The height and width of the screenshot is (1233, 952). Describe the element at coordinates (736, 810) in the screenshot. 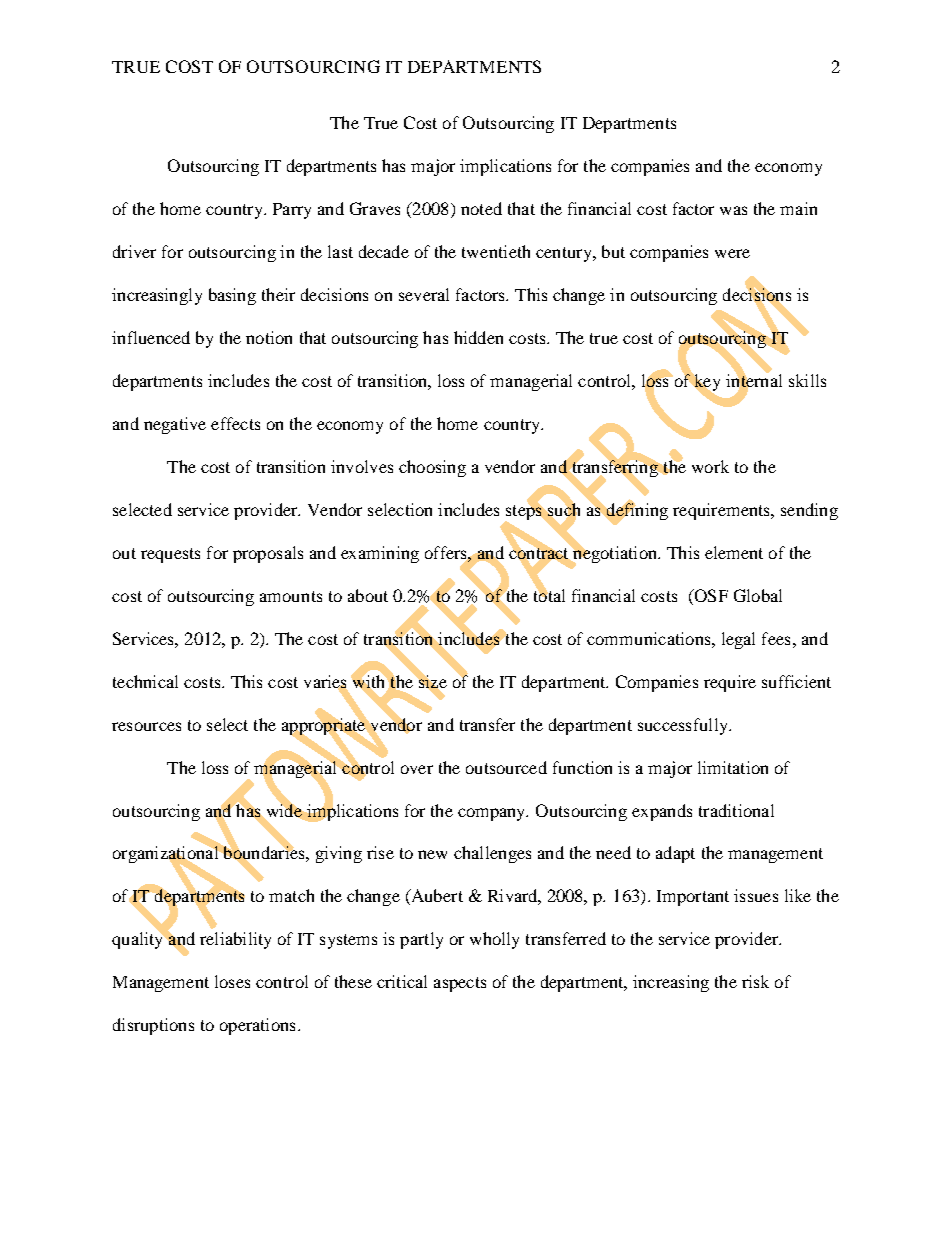

I see `traditional` at that location.
